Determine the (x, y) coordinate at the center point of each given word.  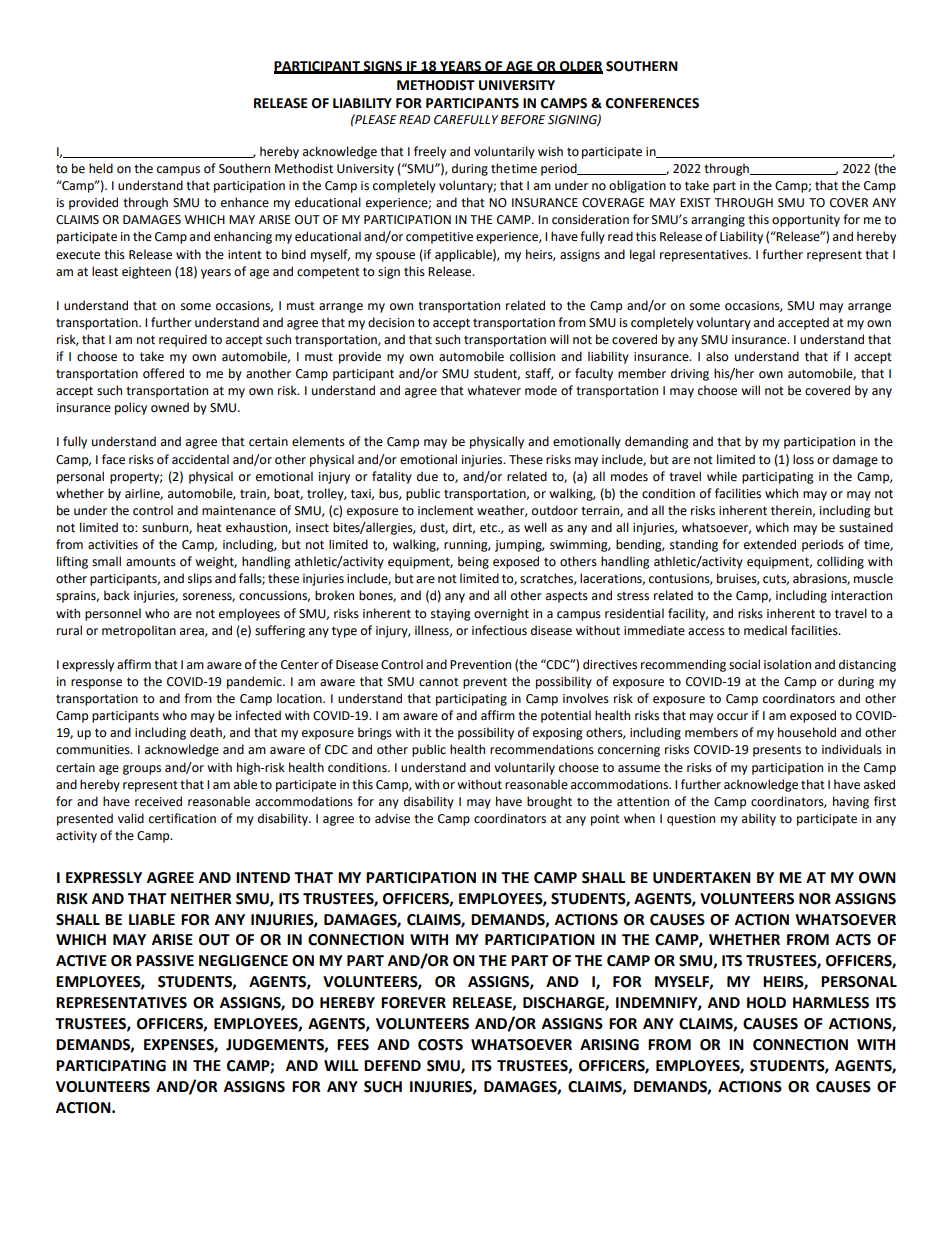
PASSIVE (165, 961)
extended (770, 544)
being (473, 562)
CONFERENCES (652, 103)
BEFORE (523, 120)
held (101, 168)
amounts (151, 562)
